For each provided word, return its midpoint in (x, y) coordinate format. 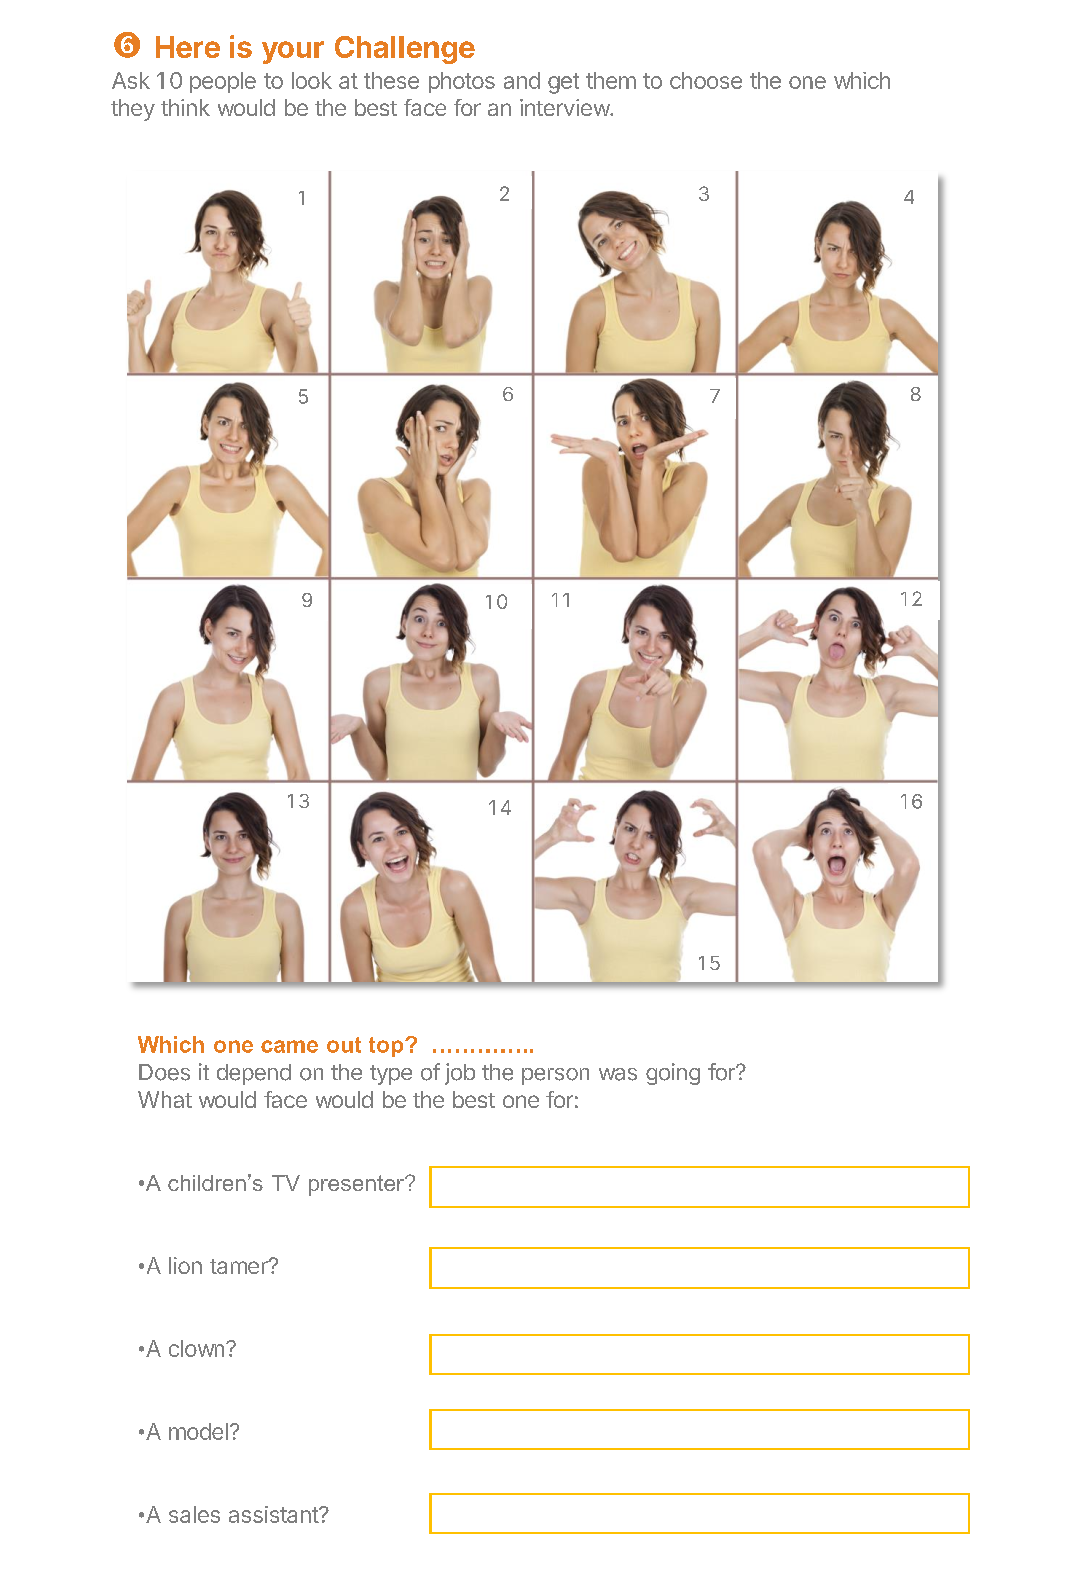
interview (565, 107)
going (673, 1074)
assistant (274, 1514)
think (185, 107)
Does (164, 1072)
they (133, 110)
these (391, 80)
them (611, 80)
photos (462, 82)
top (387, 1047)
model (198, 1431)
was (618, 1074)
